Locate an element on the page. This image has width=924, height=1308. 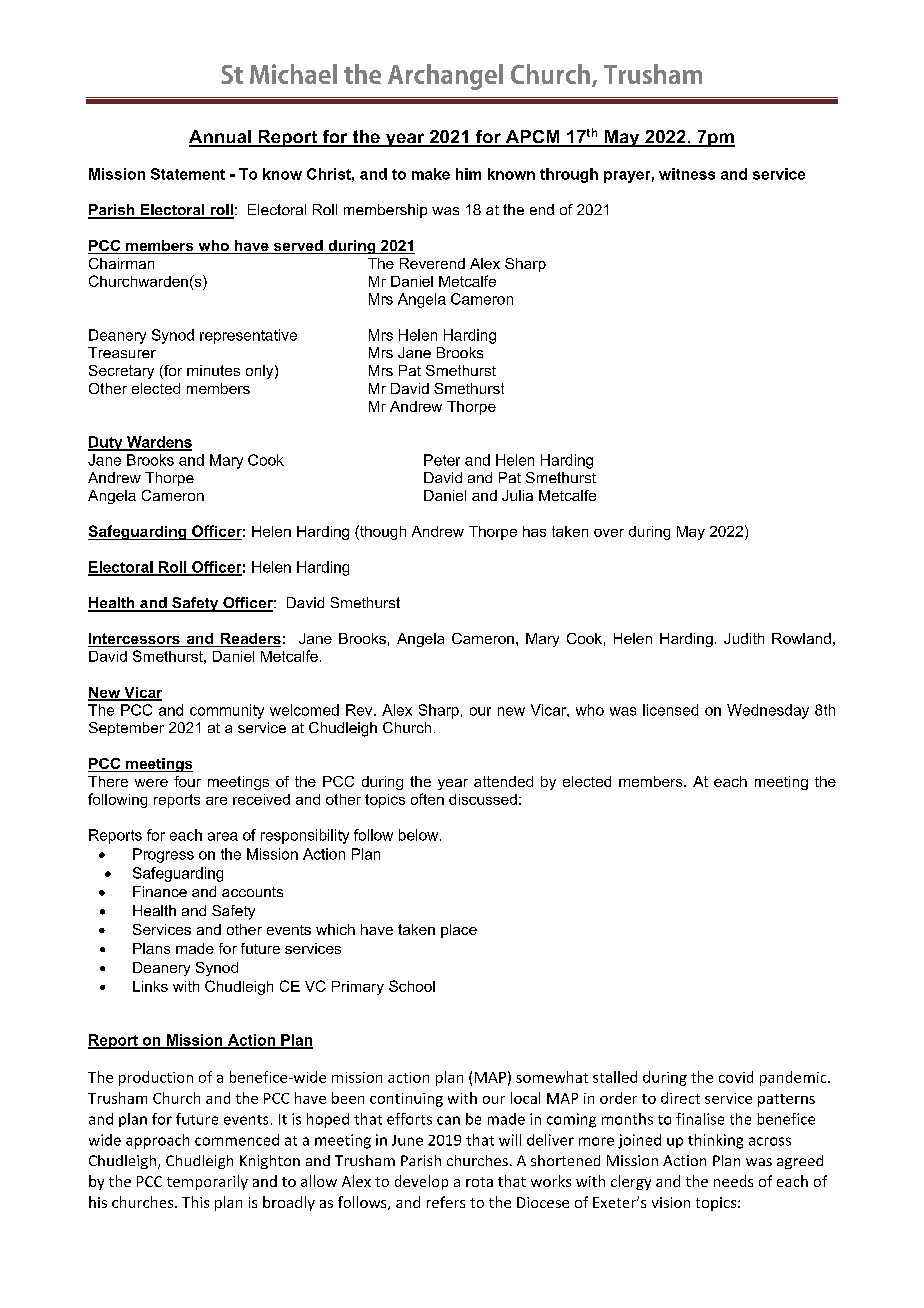
Finance is located at coordinates (160, 891).
